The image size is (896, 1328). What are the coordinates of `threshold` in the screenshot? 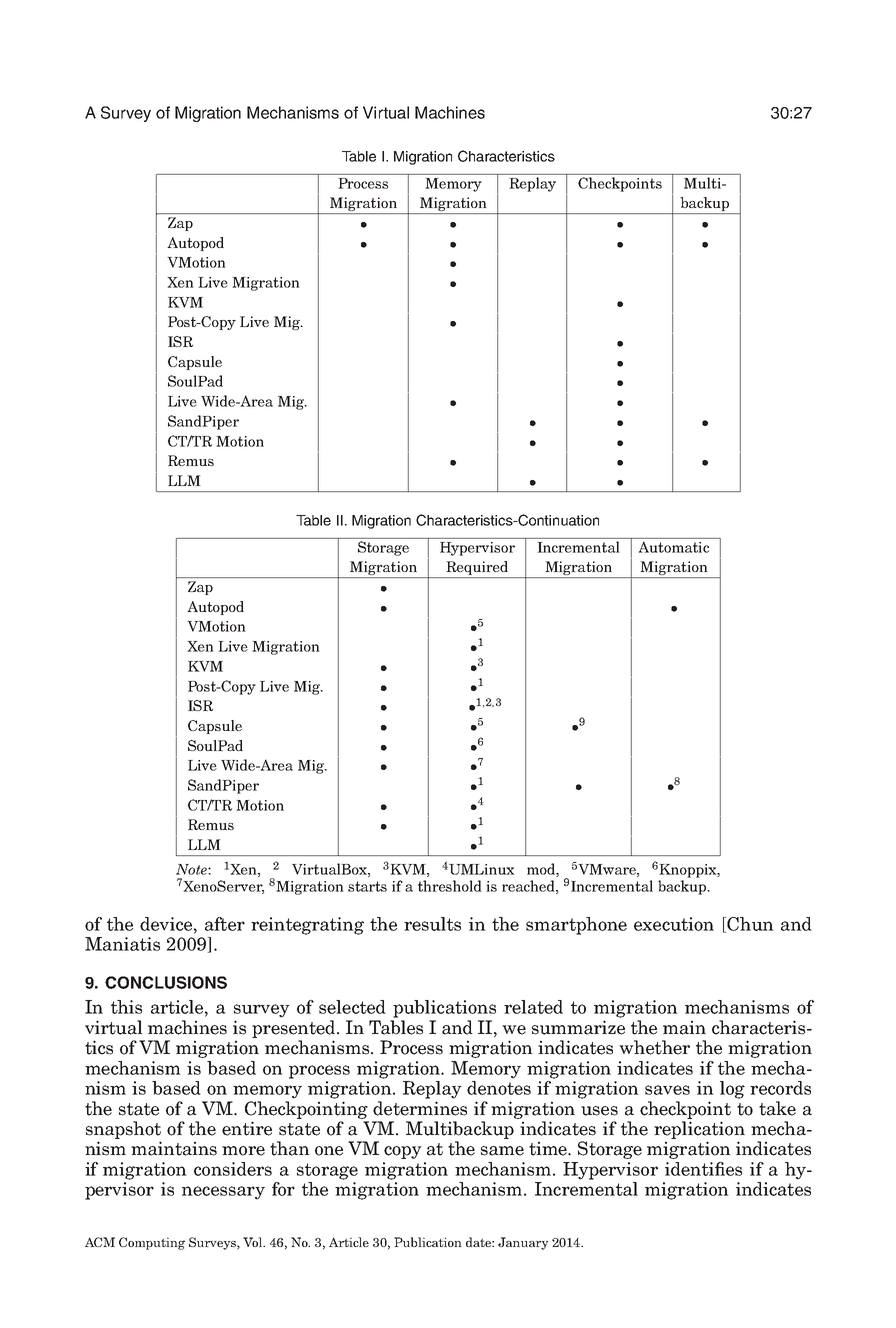 It's located at (450, 886).
